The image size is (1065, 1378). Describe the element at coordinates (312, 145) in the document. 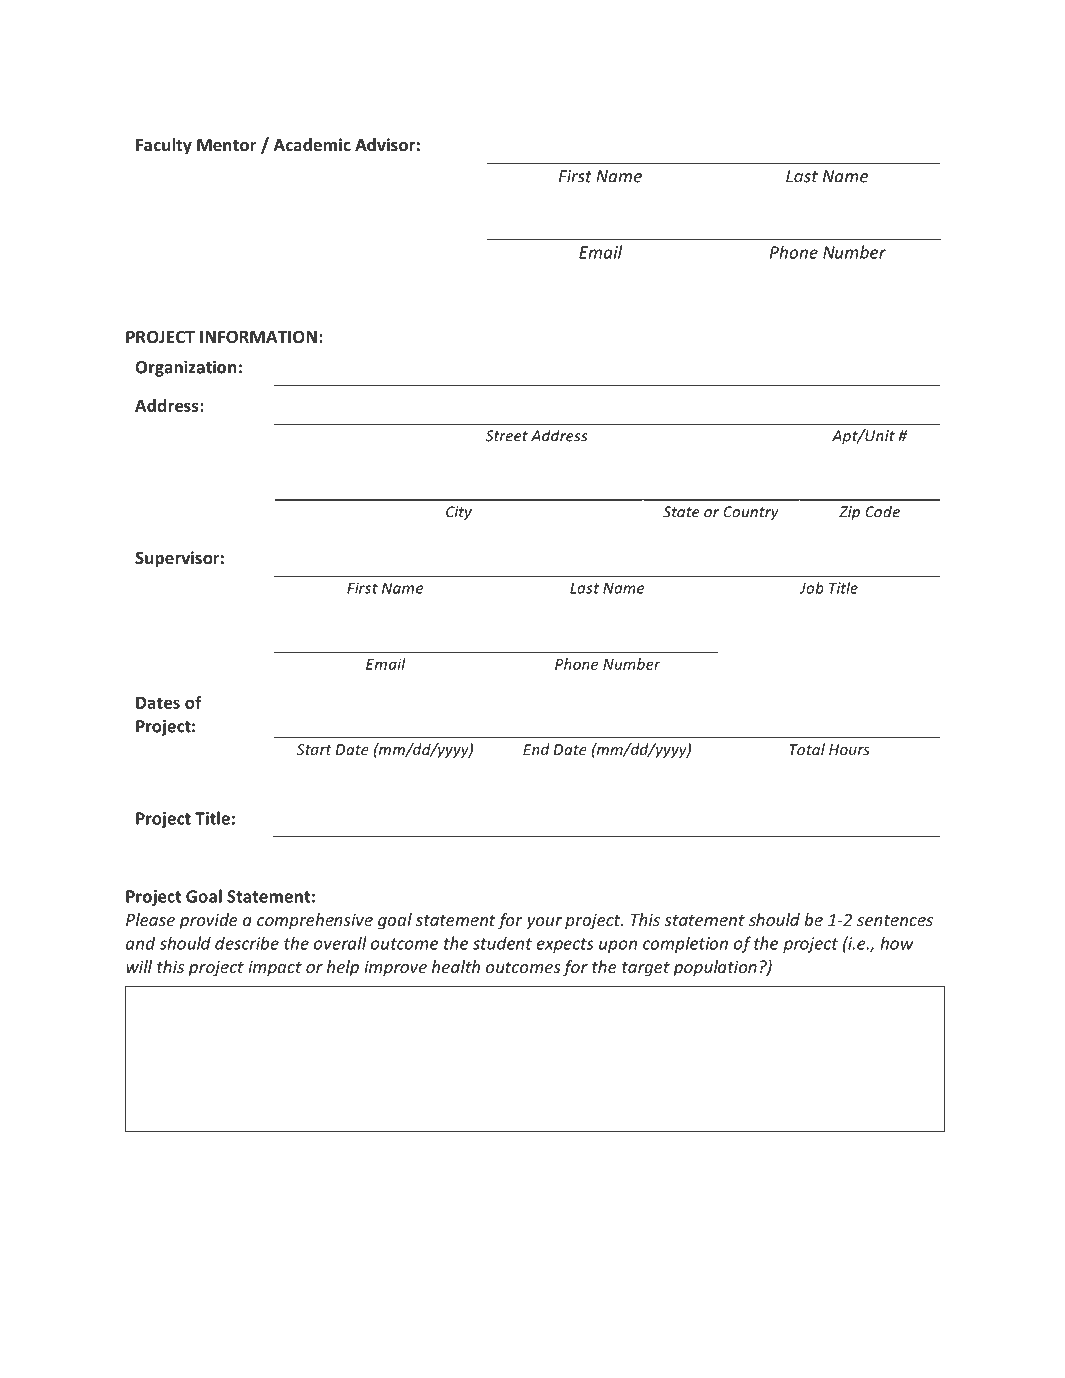

I see `Academic` at that location.
